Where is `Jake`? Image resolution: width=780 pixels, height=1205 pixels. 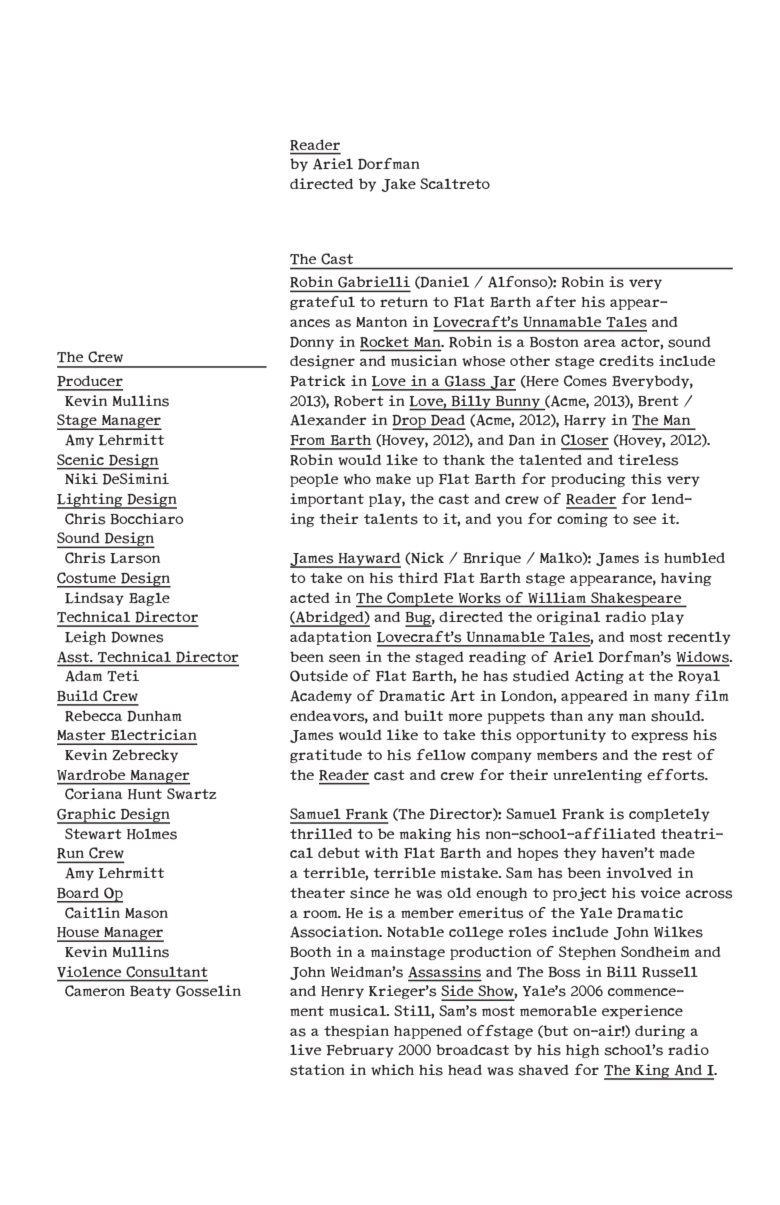 Jake is located at coordinates (398, 185).
